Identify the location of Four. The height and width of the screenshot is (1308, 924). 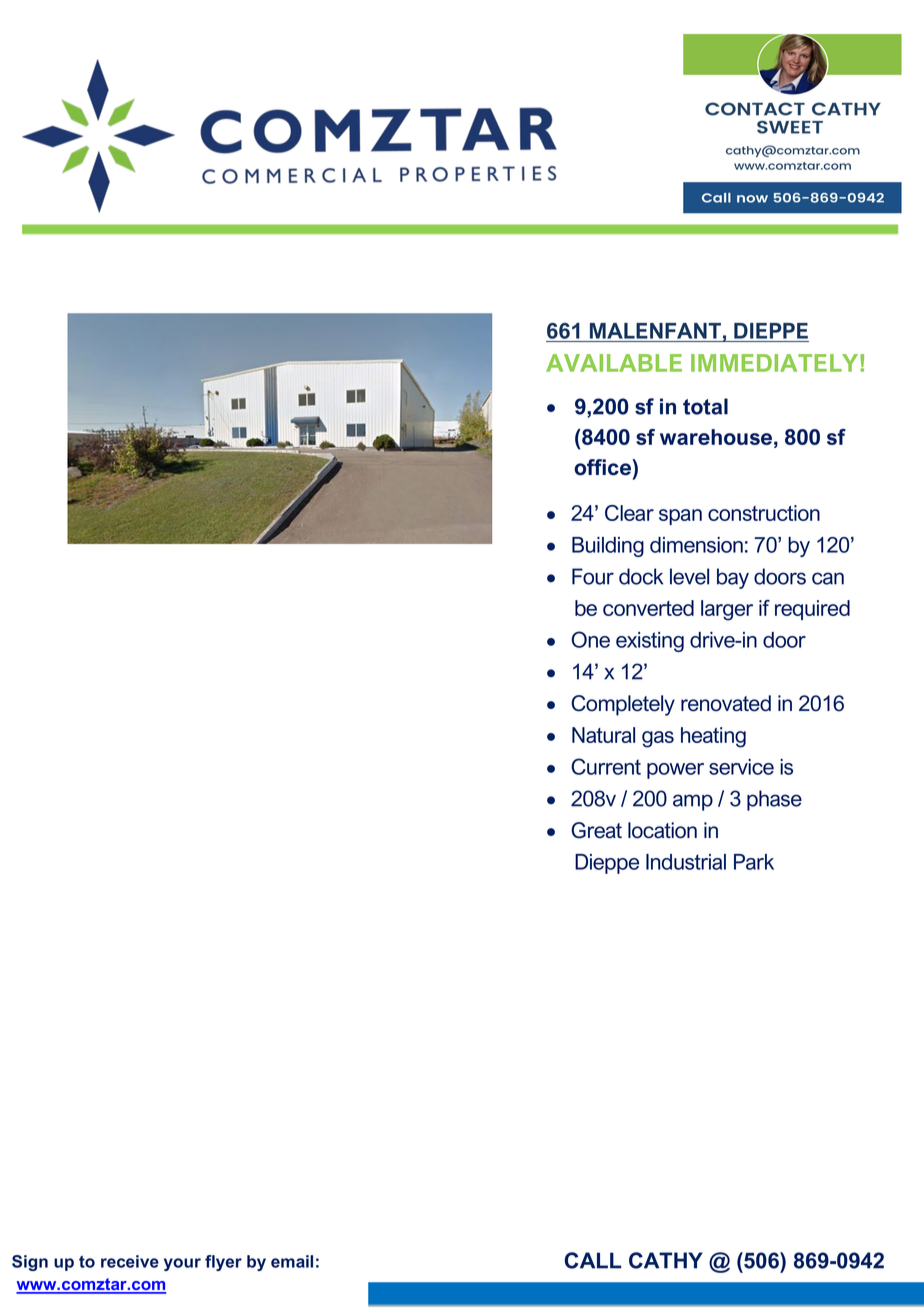
(593, 576).
